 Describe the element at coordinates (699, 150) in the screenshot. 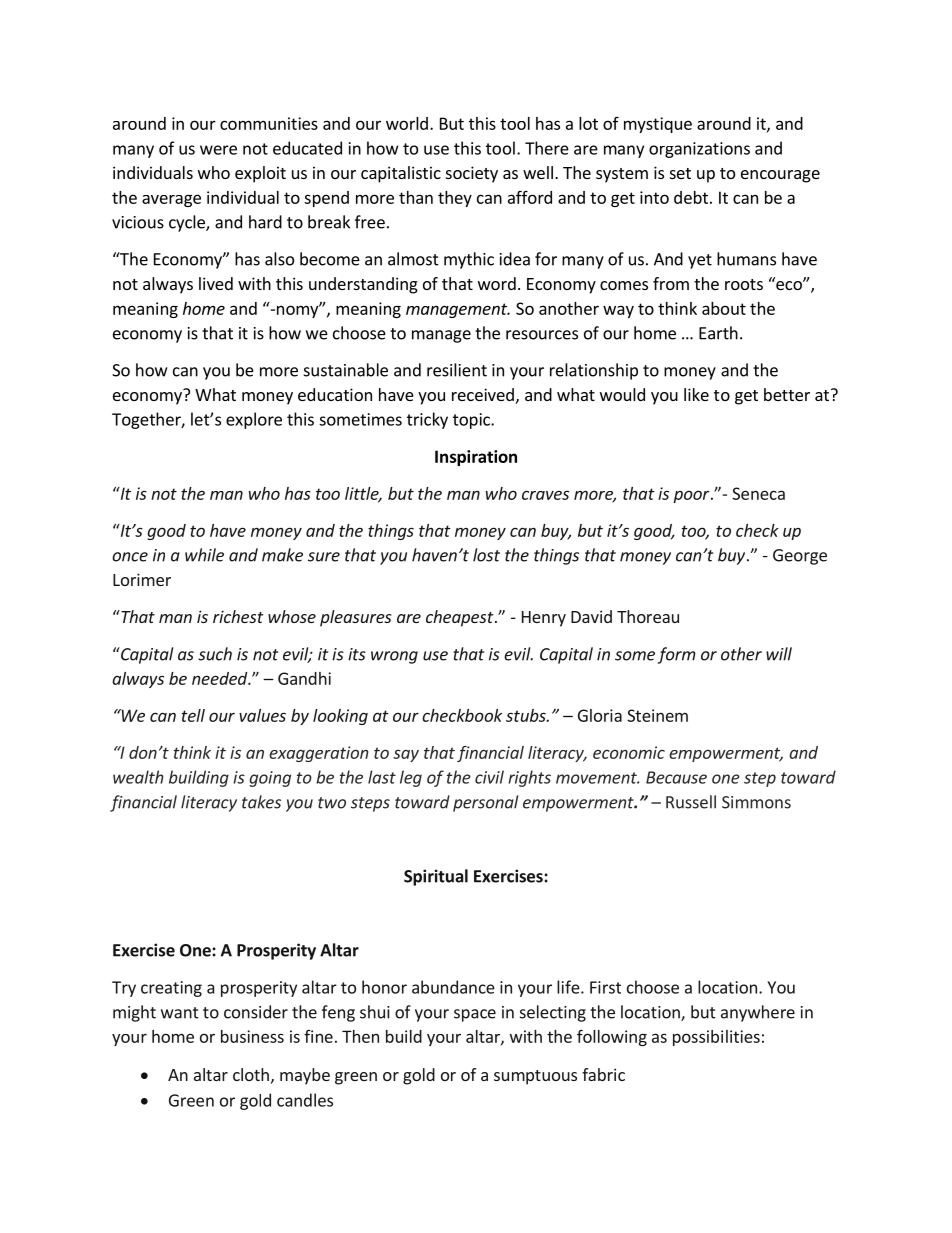

I see `organizations` at that location.
